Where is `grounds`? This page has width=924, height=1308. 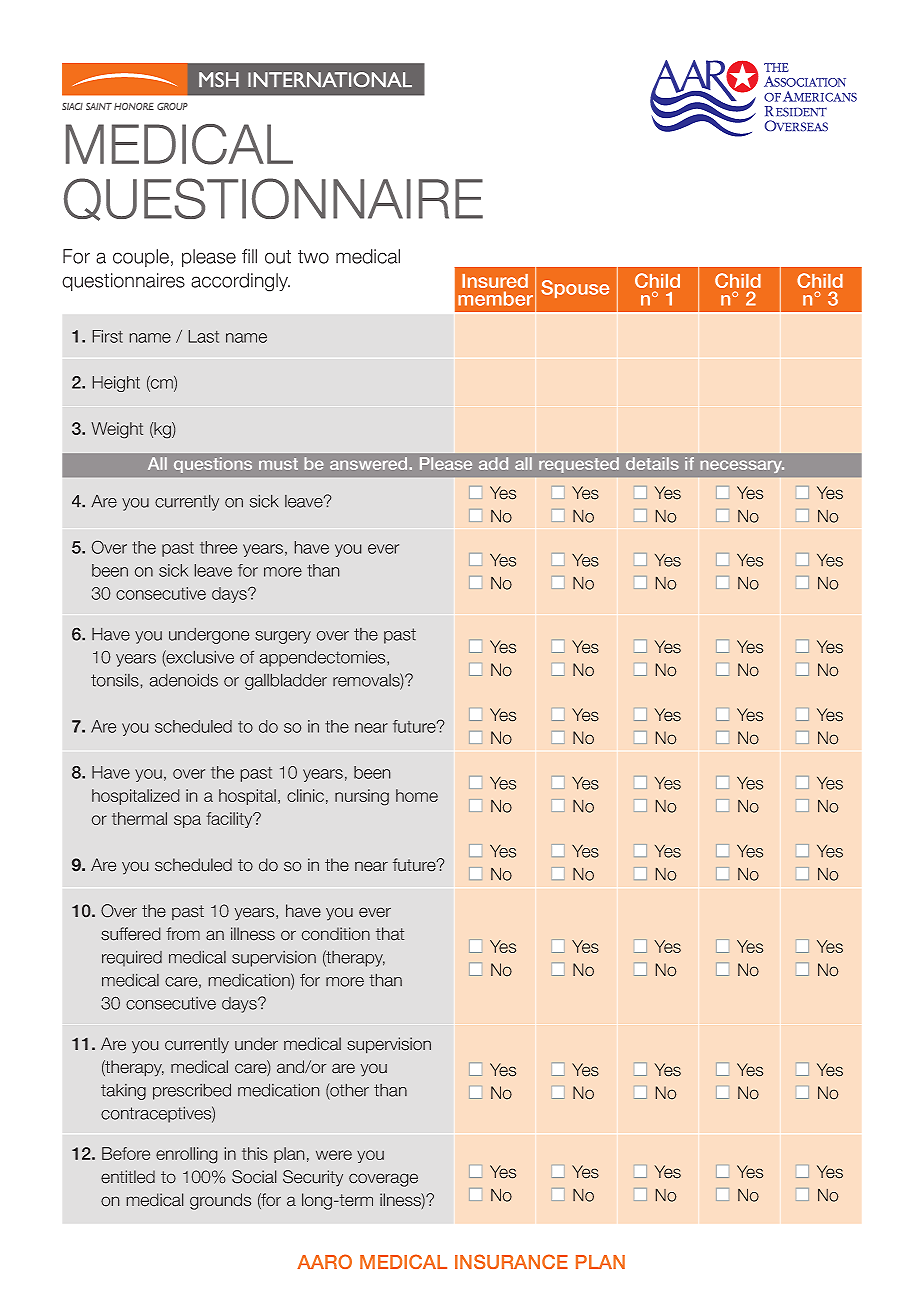 grounds is located at coordinates (220, 1201).
